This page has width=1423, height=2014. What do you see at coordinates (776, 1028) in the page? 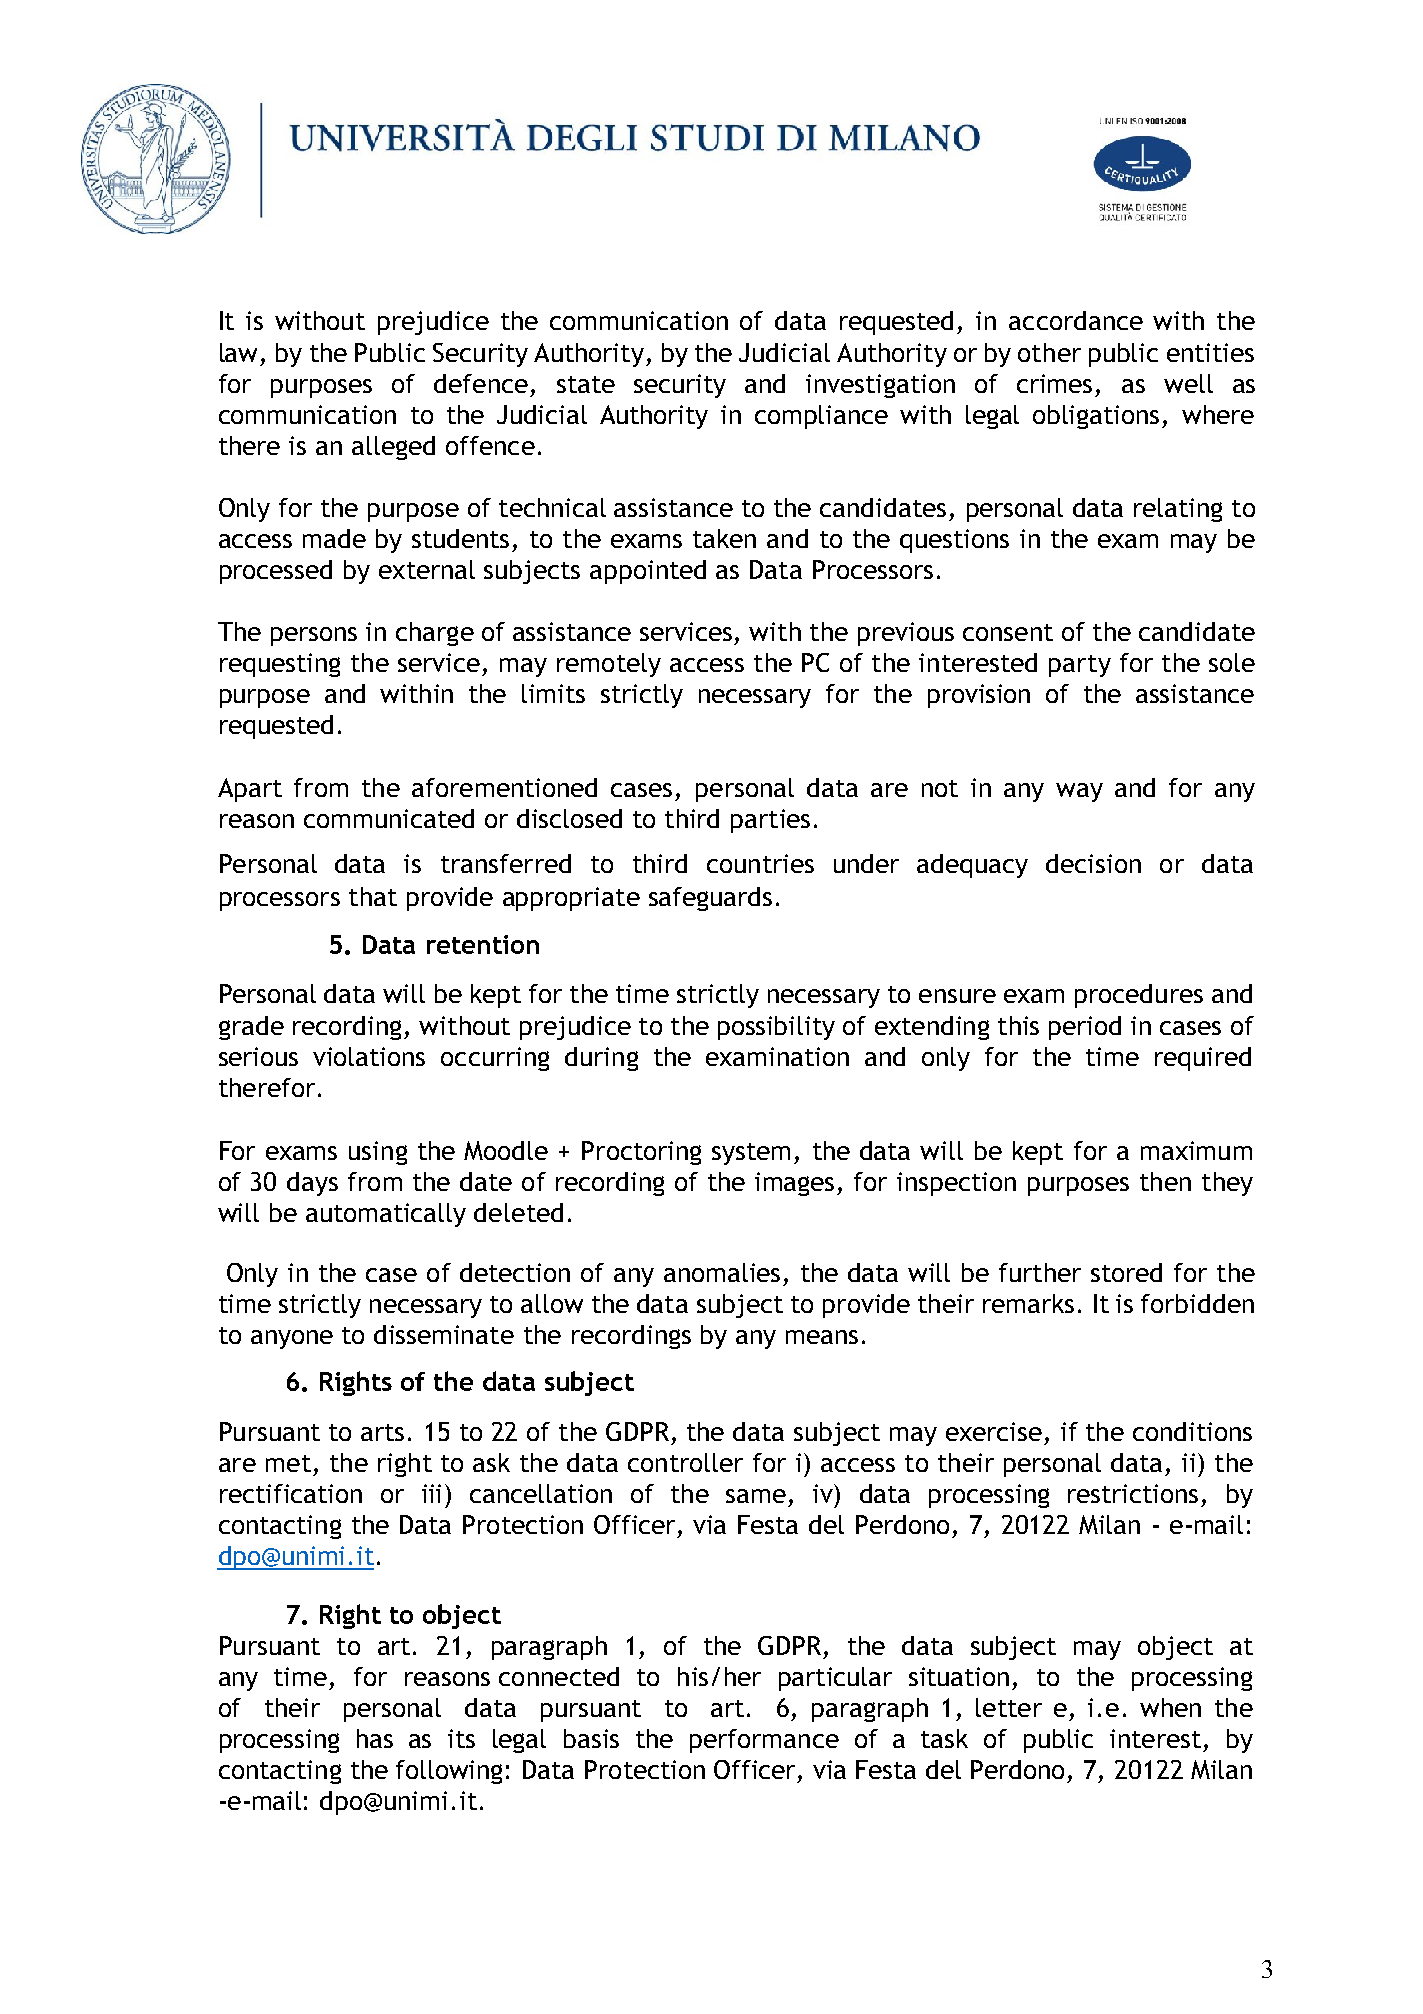
I see `possibility` at bounding box center [776, 1028].
